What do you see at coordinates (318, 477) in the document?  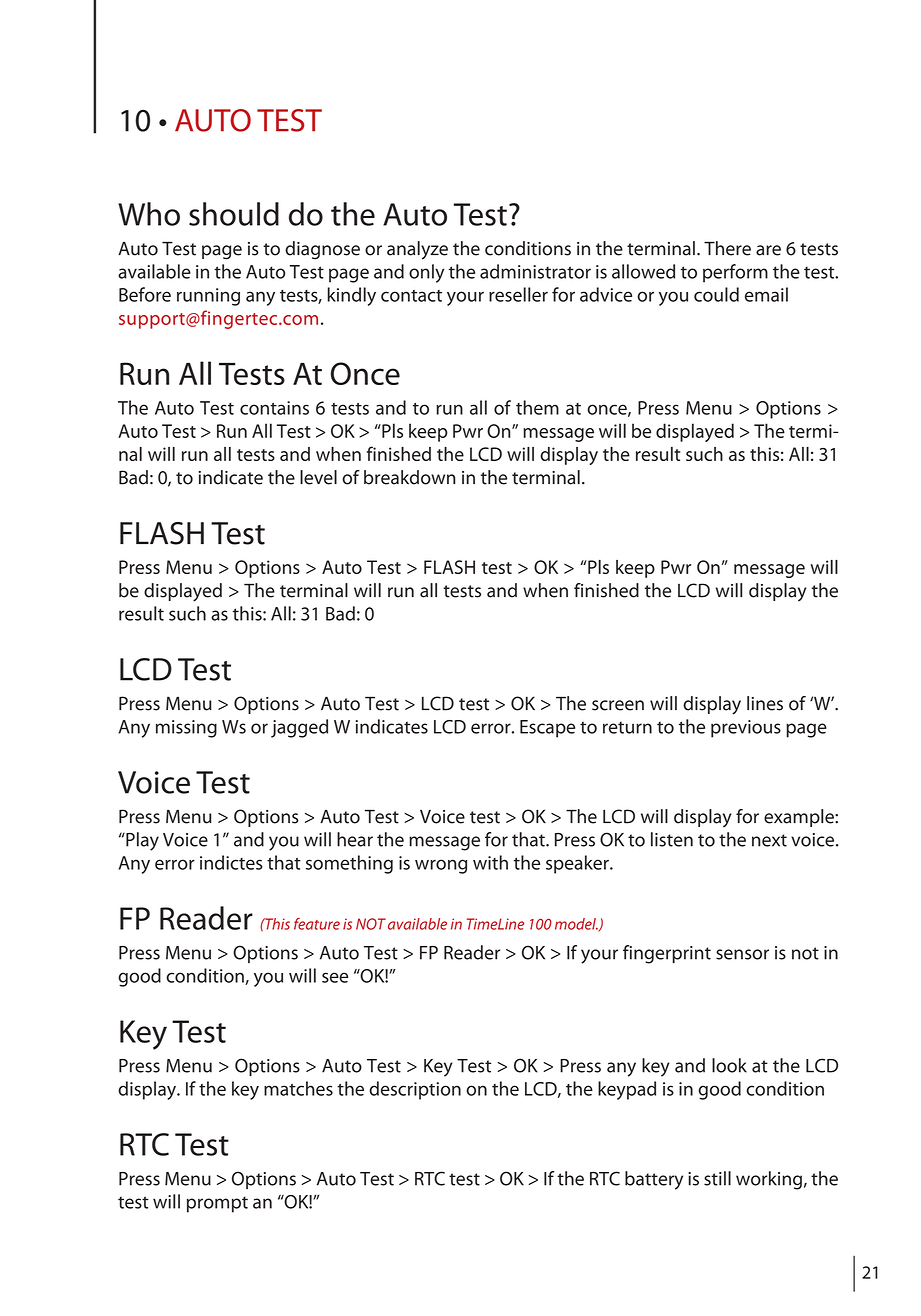 I see `level` at bounding box center [318, 477].
